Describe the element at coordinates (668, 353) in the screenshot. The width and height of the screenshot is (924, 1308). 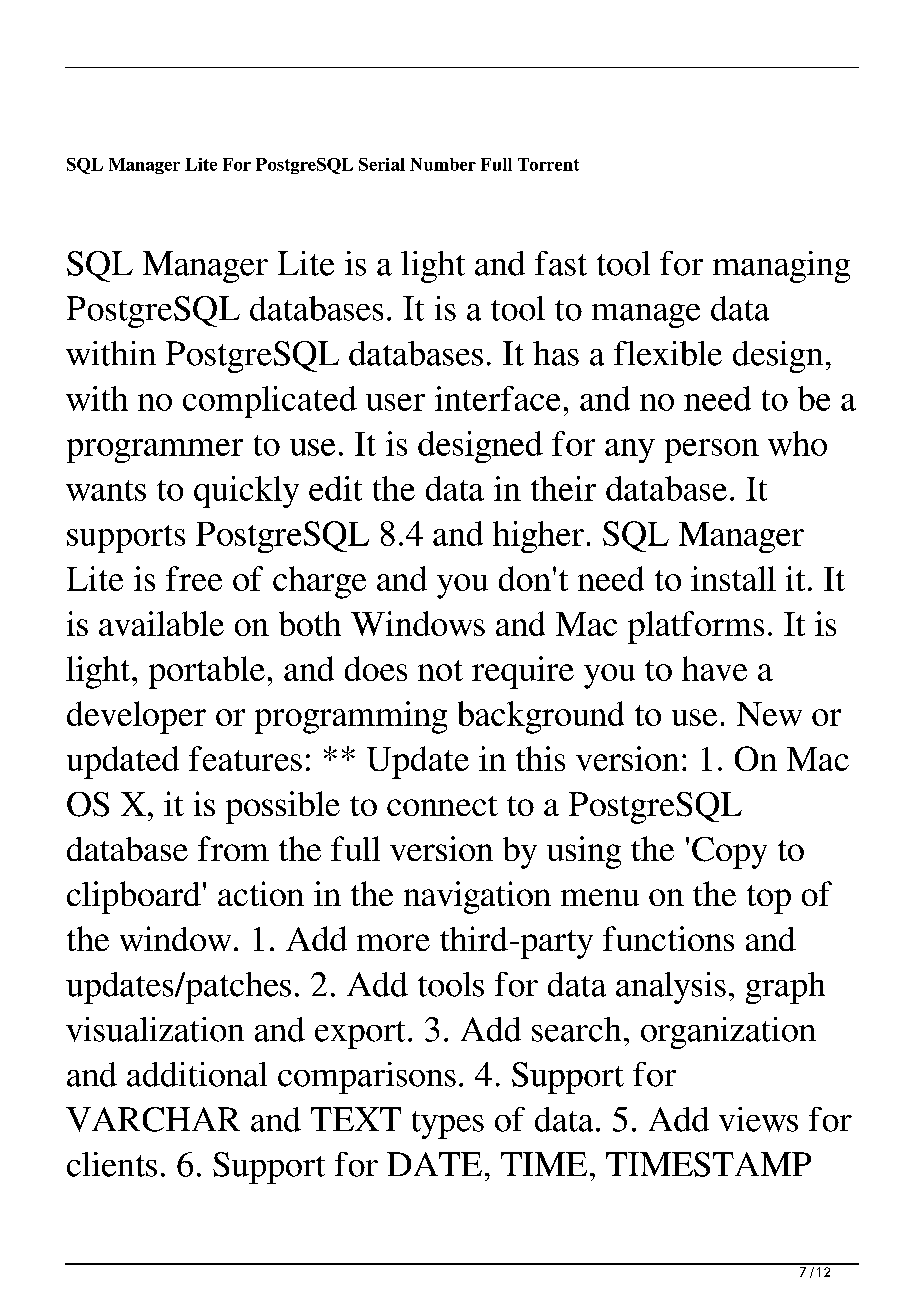
I see `flexible` at that location.
